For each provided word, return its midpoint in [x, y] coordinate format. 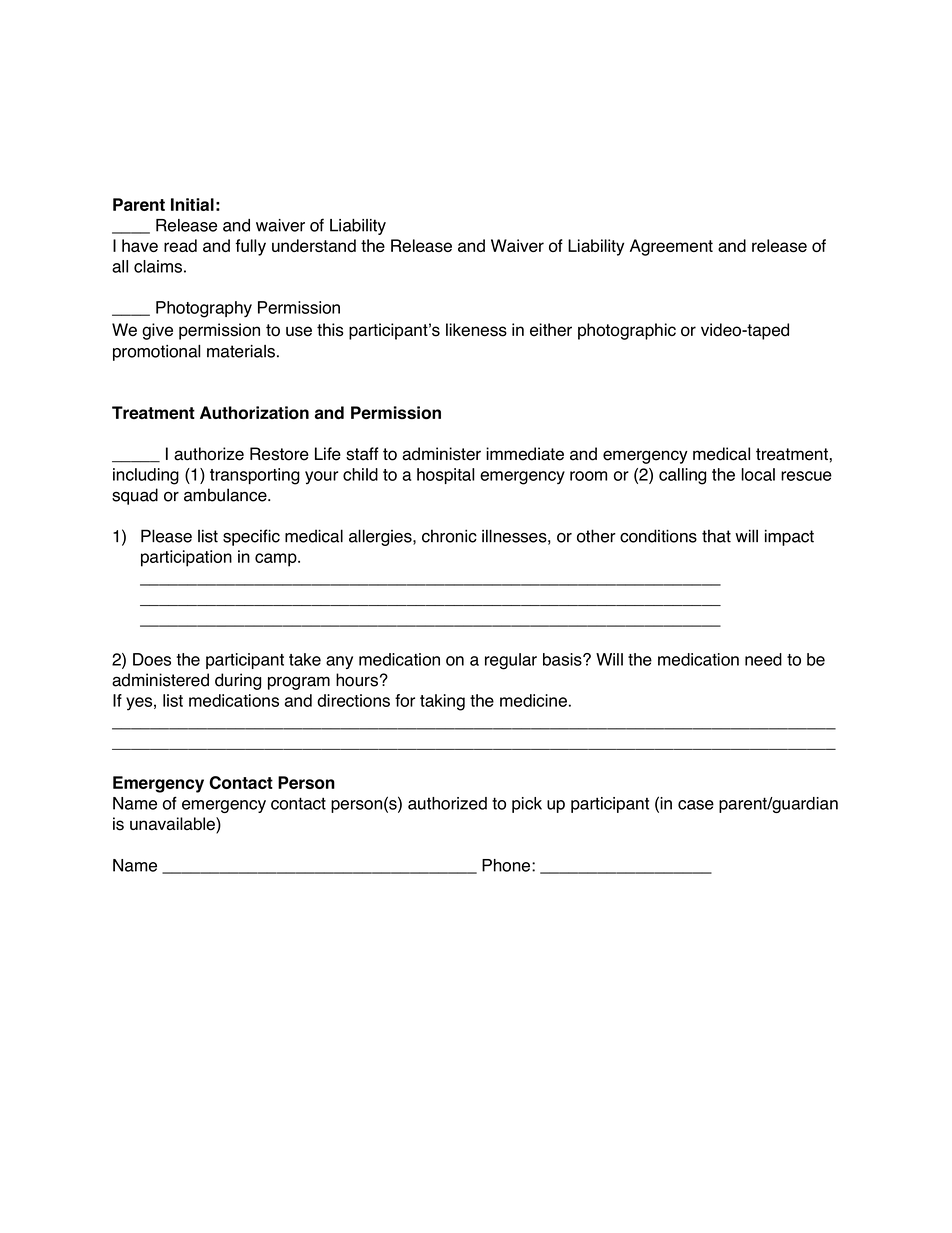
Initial [192, 204]
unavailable [173, 825]
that [716, 536]
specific [251, 537]
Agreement [671, 247]
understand [314, 245]
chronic [449, 536]
